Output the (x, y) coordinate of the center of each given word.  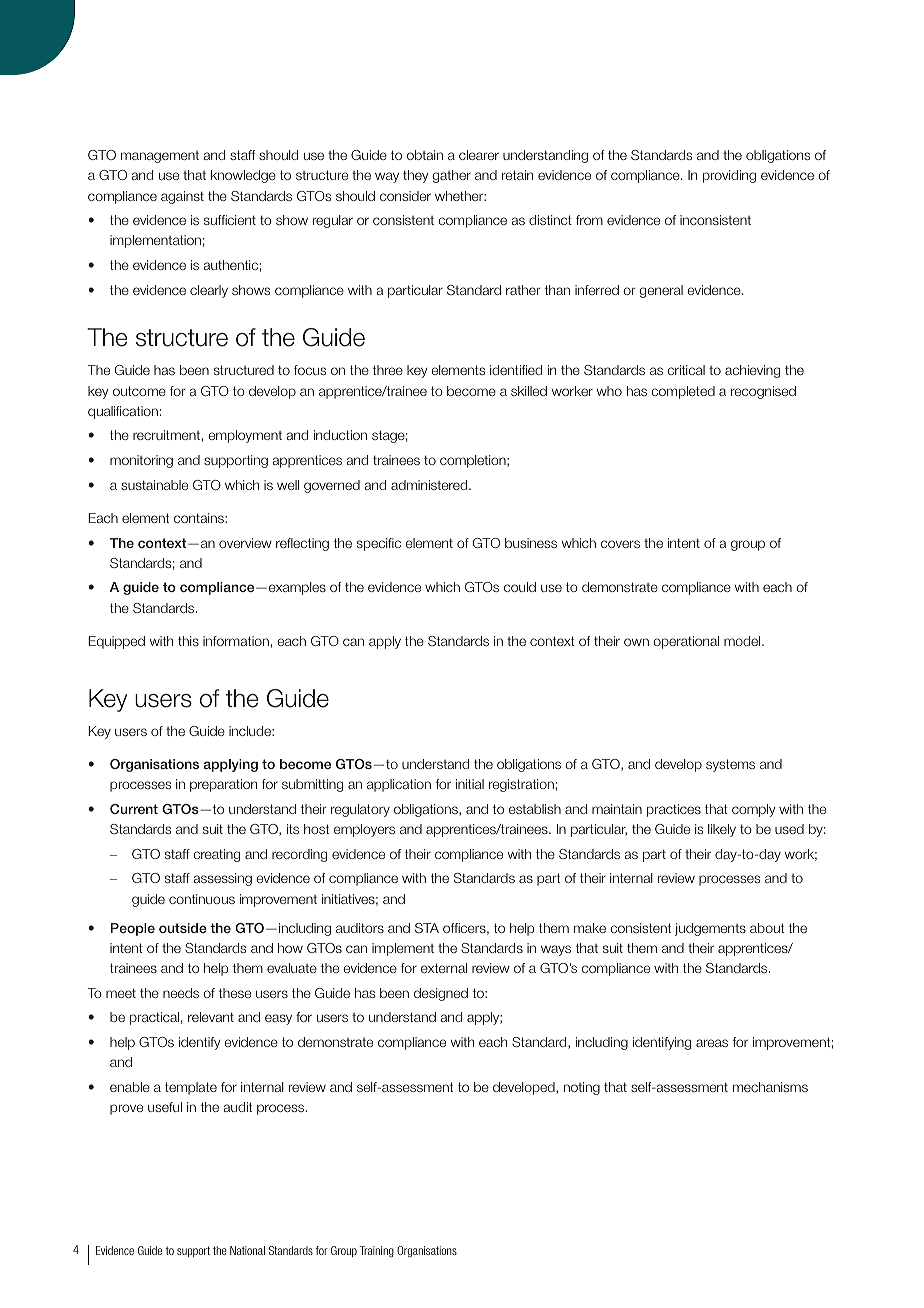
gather (451, 176)
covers (620, 544)
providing (729, 176)
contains (200, 518)
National (247, 1250)
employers (364, 830)
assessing (223, 879)
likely (722, 830)
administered (430, 485)
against (182, 197)
